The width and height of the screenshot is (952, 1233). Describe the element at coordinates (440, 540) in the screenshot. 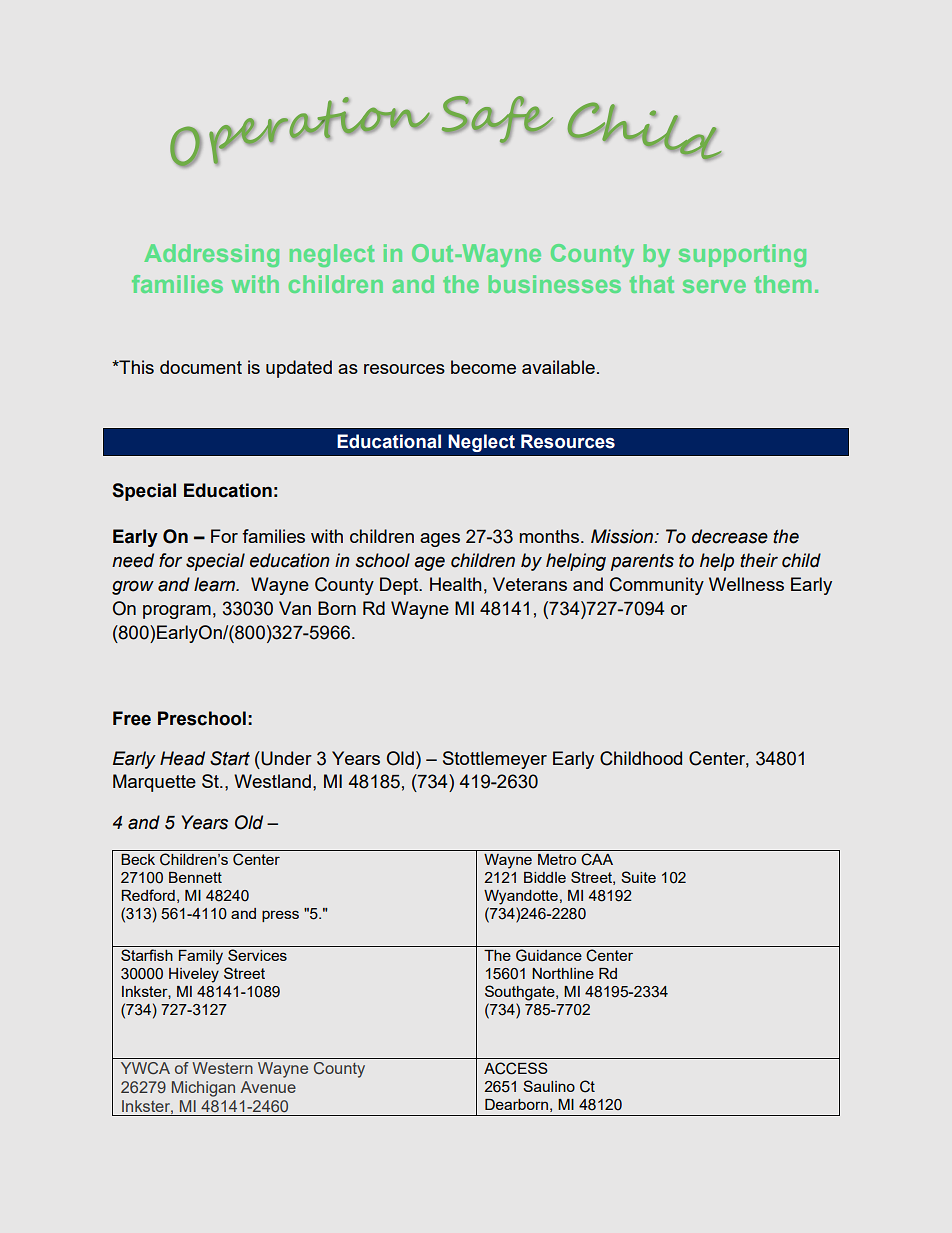

I see `ages` at that location.
